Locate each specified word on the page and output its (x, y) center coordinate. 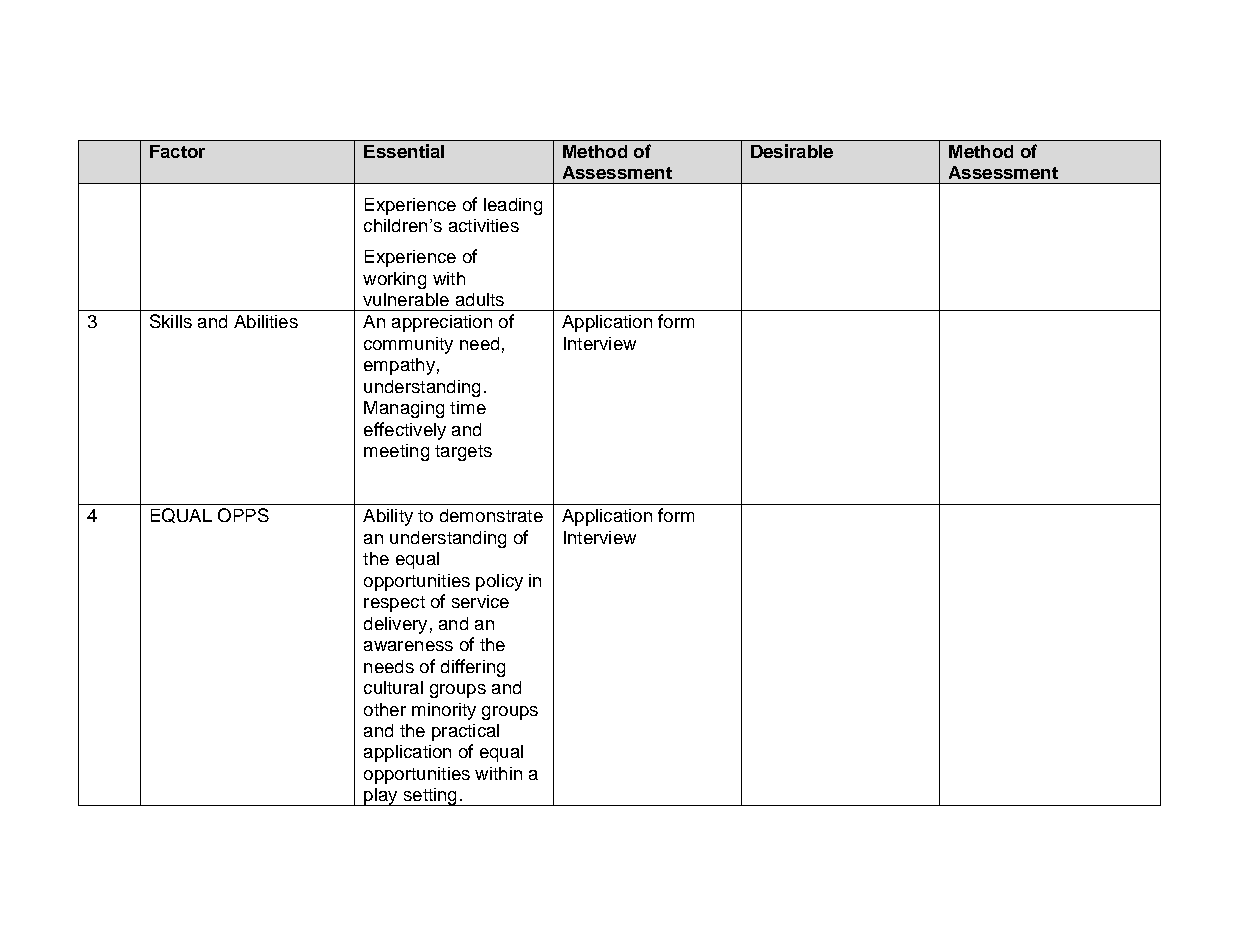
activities (484, 225)
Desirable (792, 151)
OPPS (243, 515)
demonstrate (491, 515)
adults (480, 299)
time (468, 407)
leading (513, 206)
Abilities (266, 321)
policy (499, 582)
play (381, 797)
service (480, 601)
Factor (177, 151)
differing (473, 668)
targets (463, 453)
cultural (393, 687)
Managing (404, 409)
